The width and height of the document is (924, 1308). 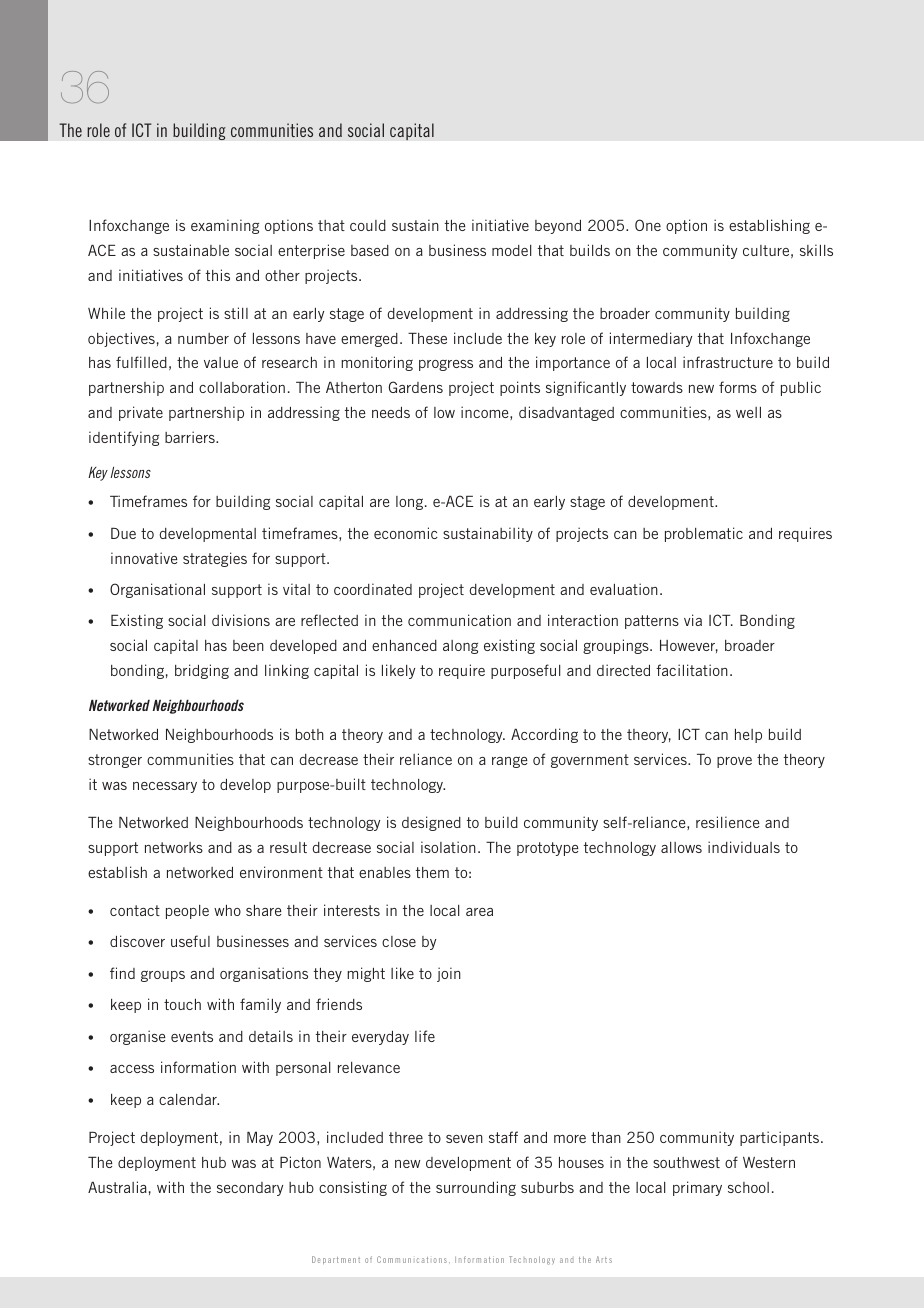 What do you see at coordinates (544, 735) in the document?
I see `According` at bounding box center [544, 735].
